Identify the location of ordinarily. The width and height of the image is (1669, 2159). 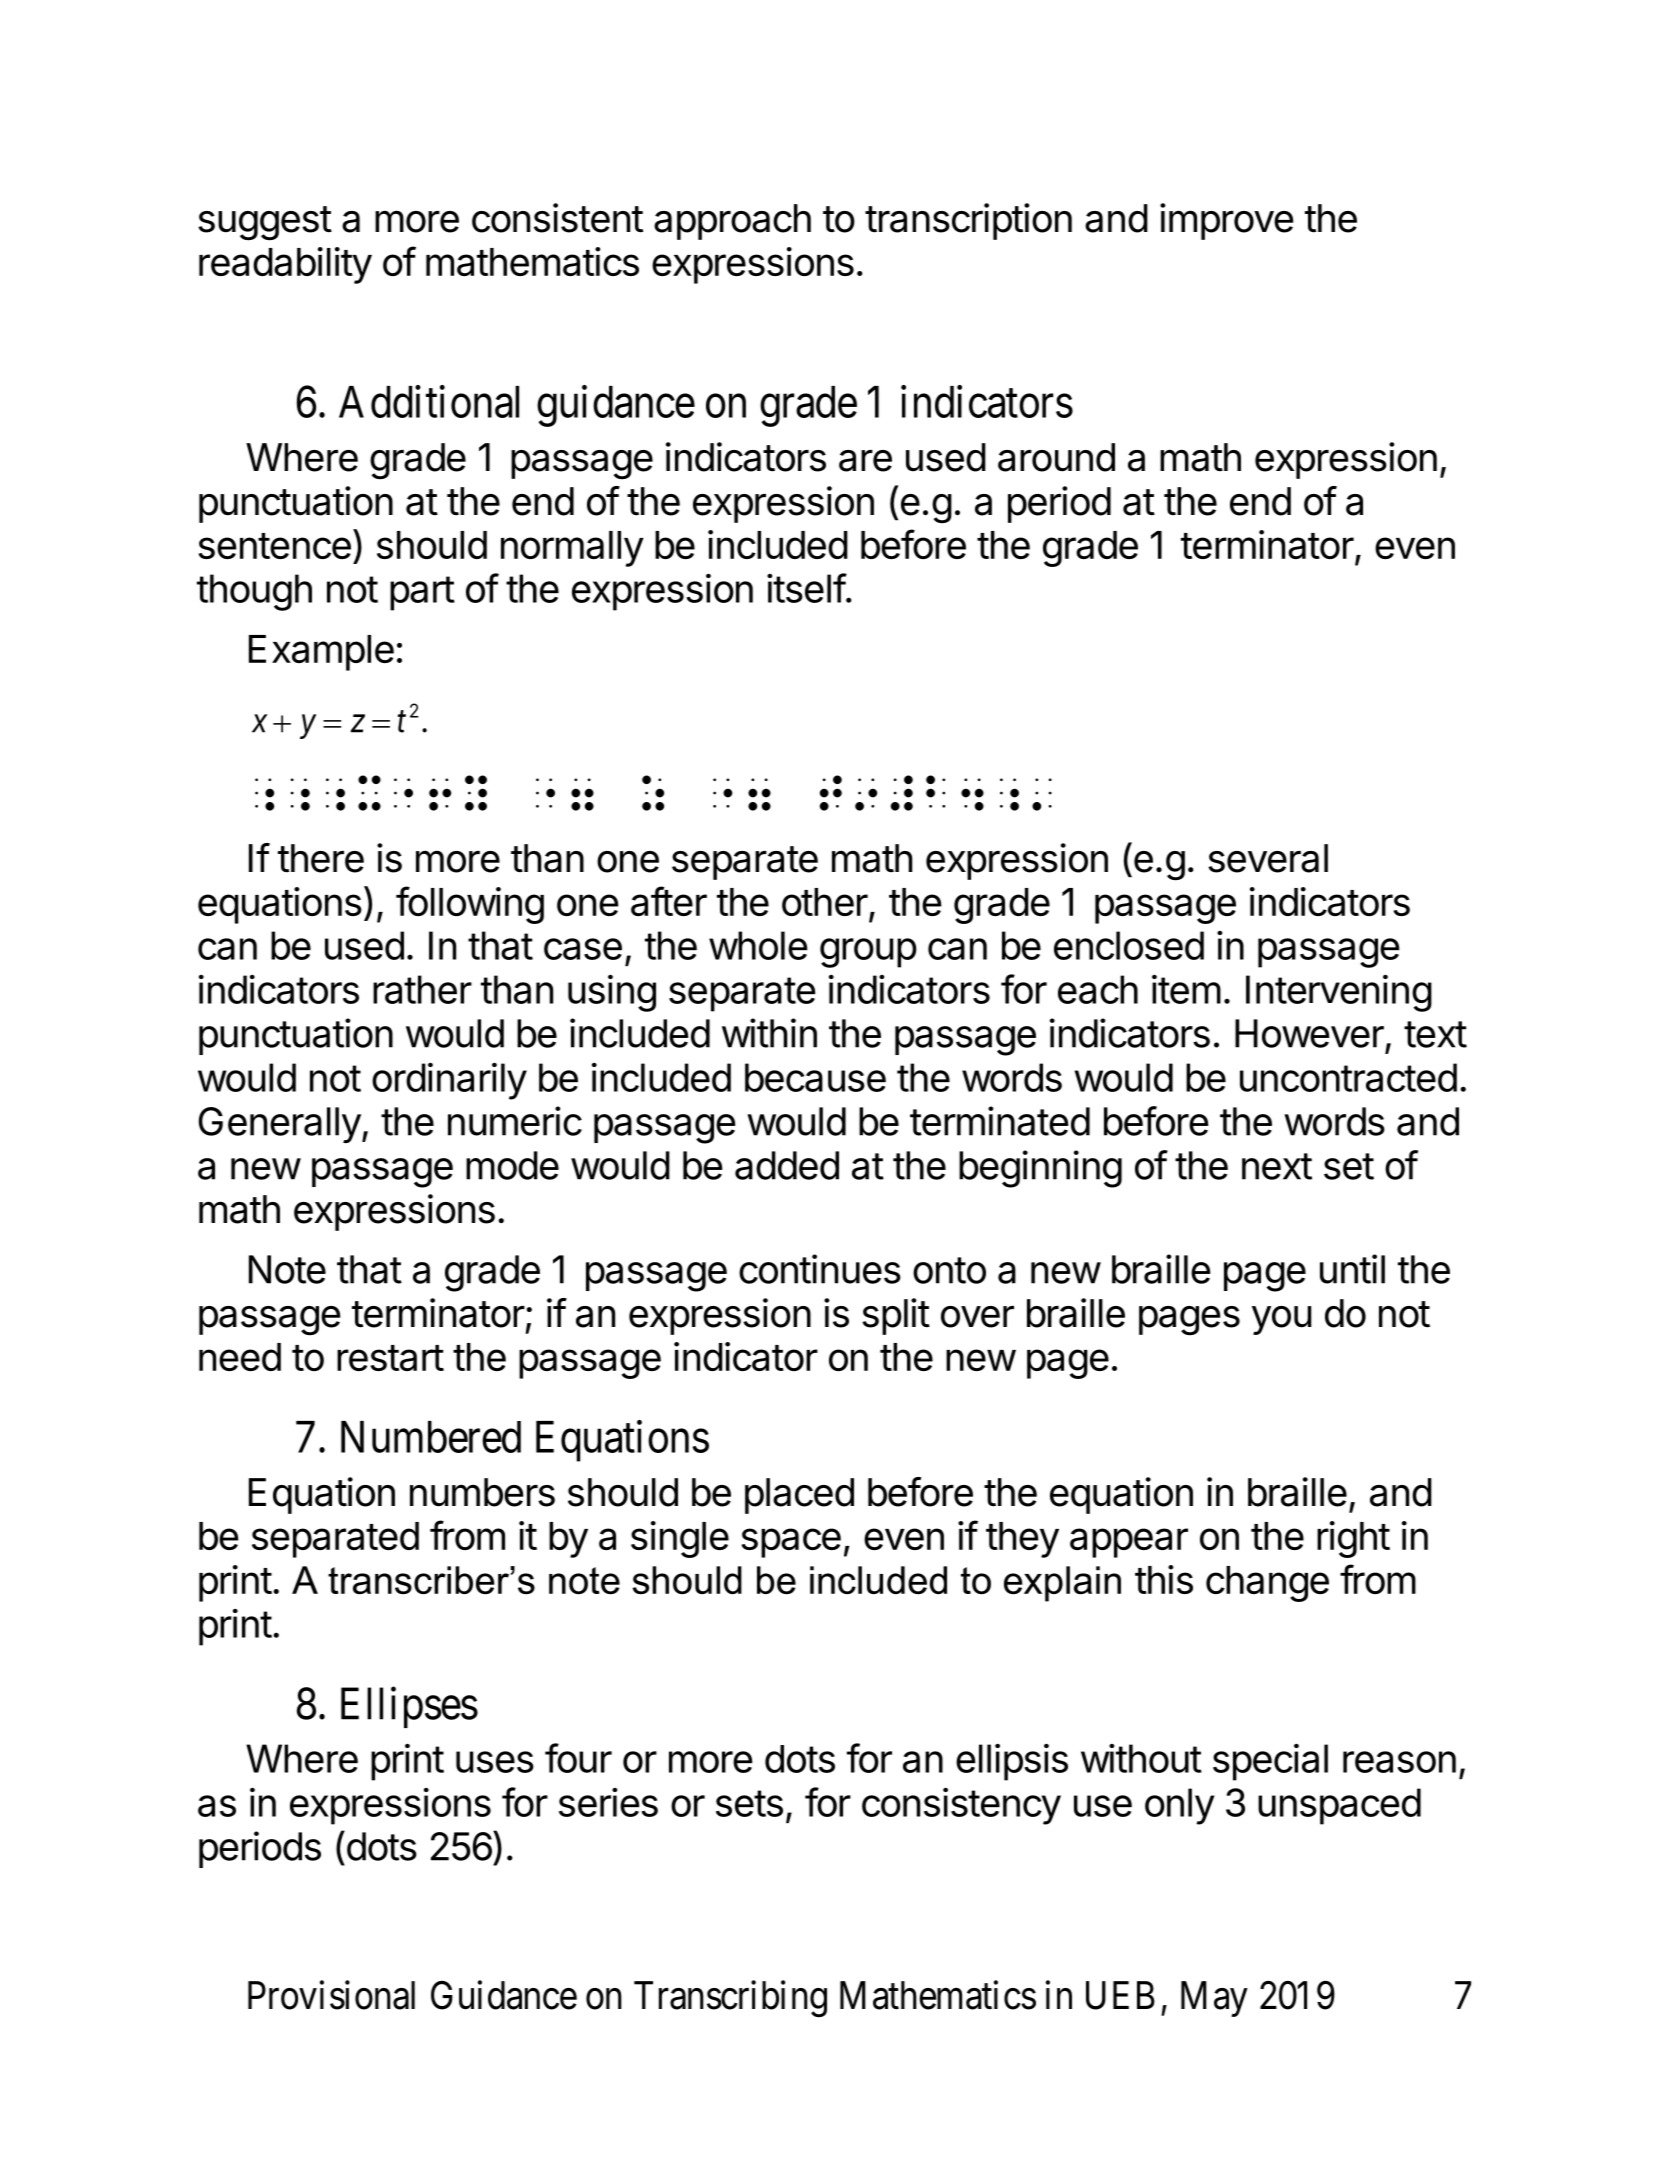
(449, 1081).
